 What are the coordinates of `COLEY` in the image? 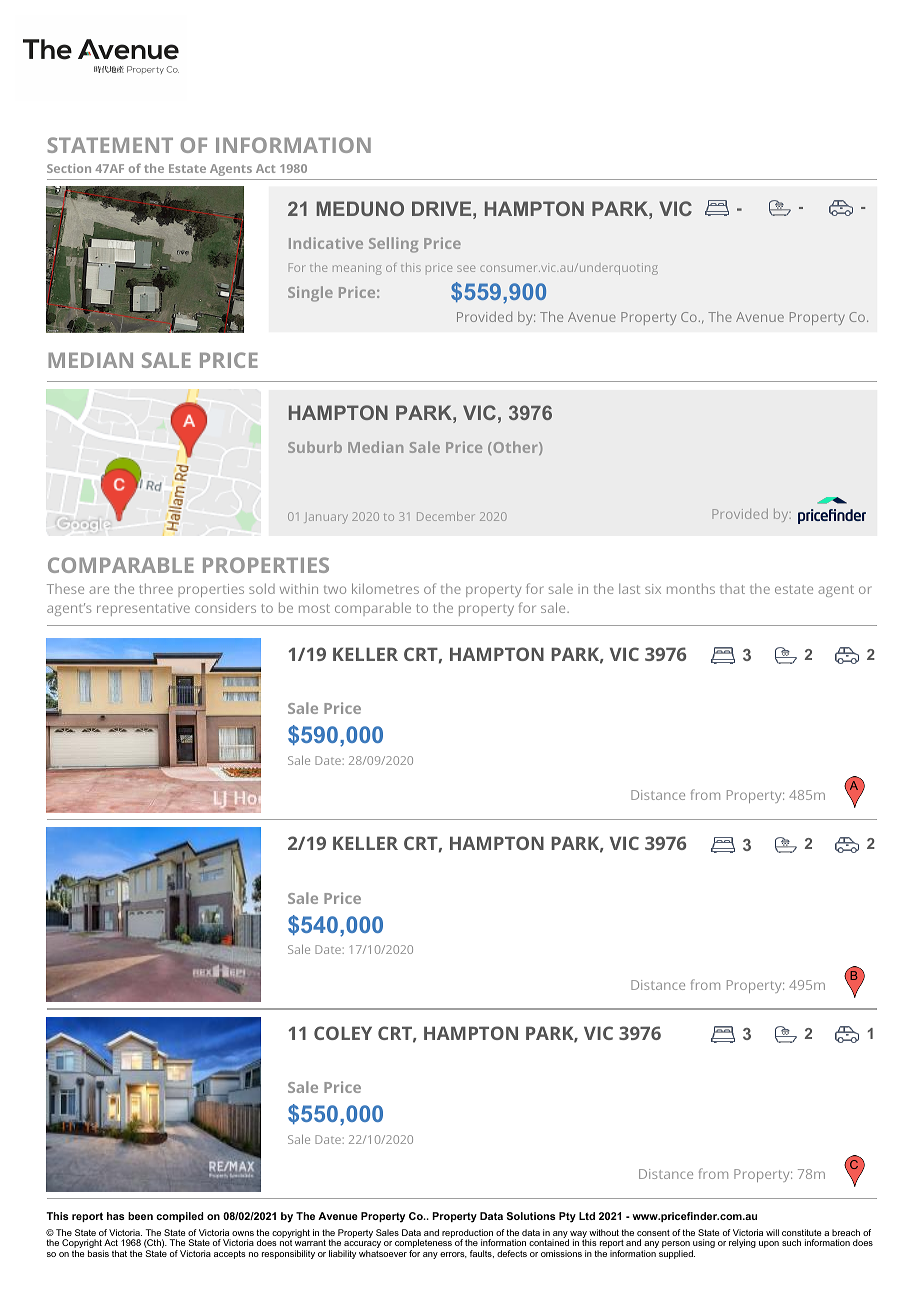 It's located at (343, 1033).
